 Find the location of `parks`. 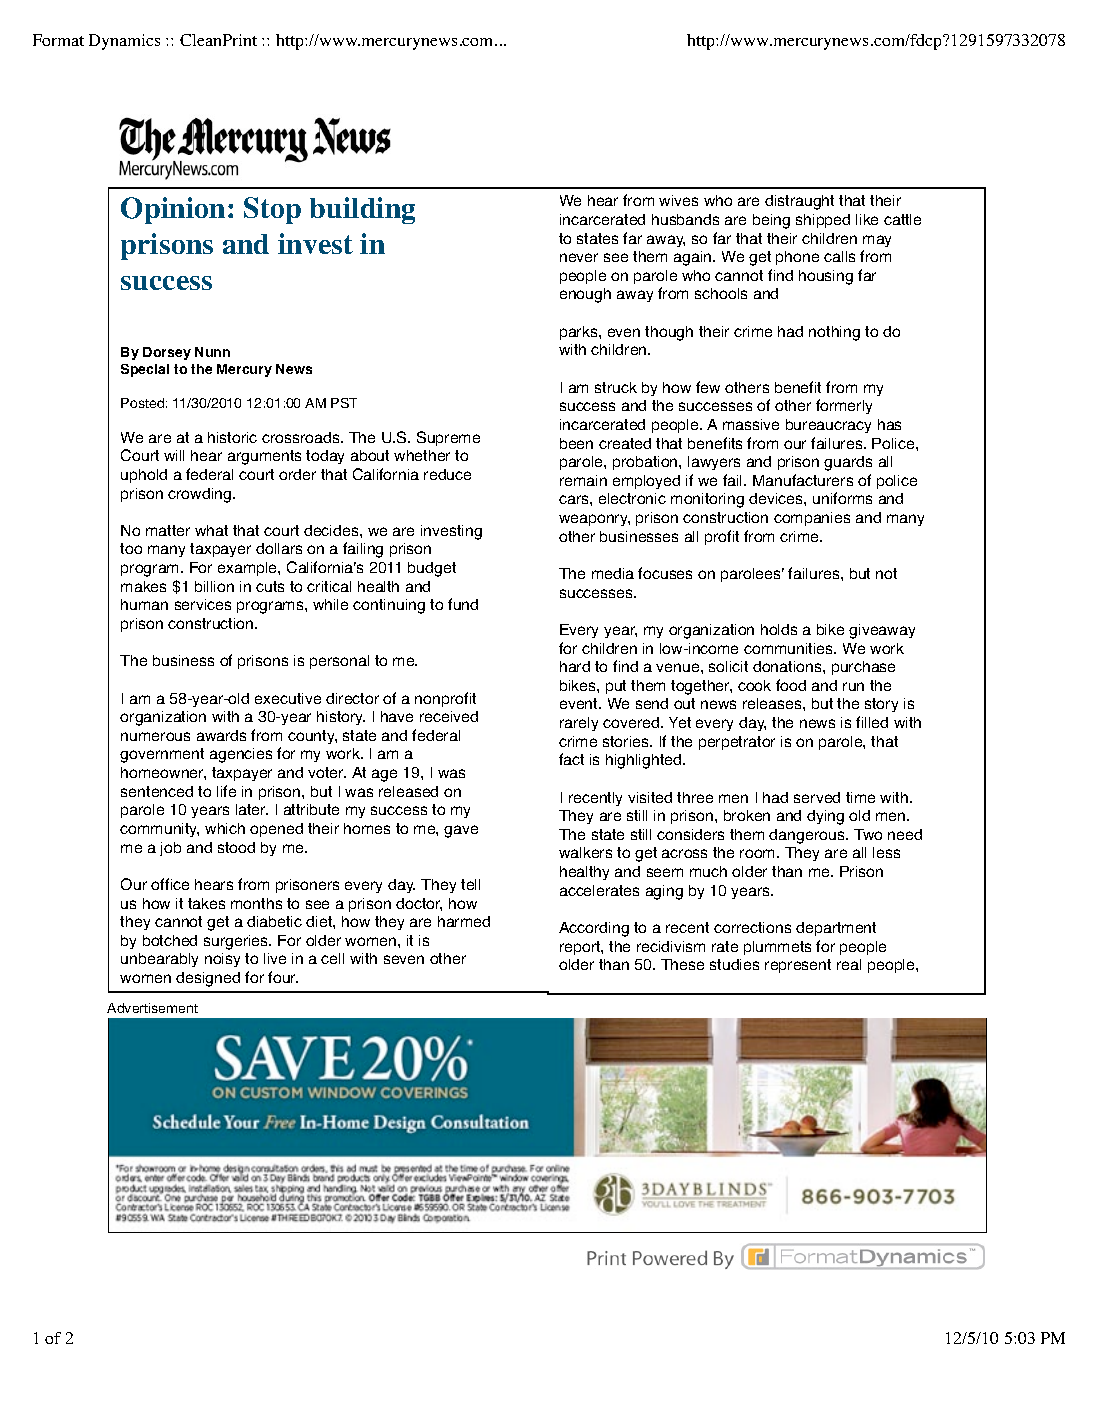

parks is located at coordinates (580, 333).
